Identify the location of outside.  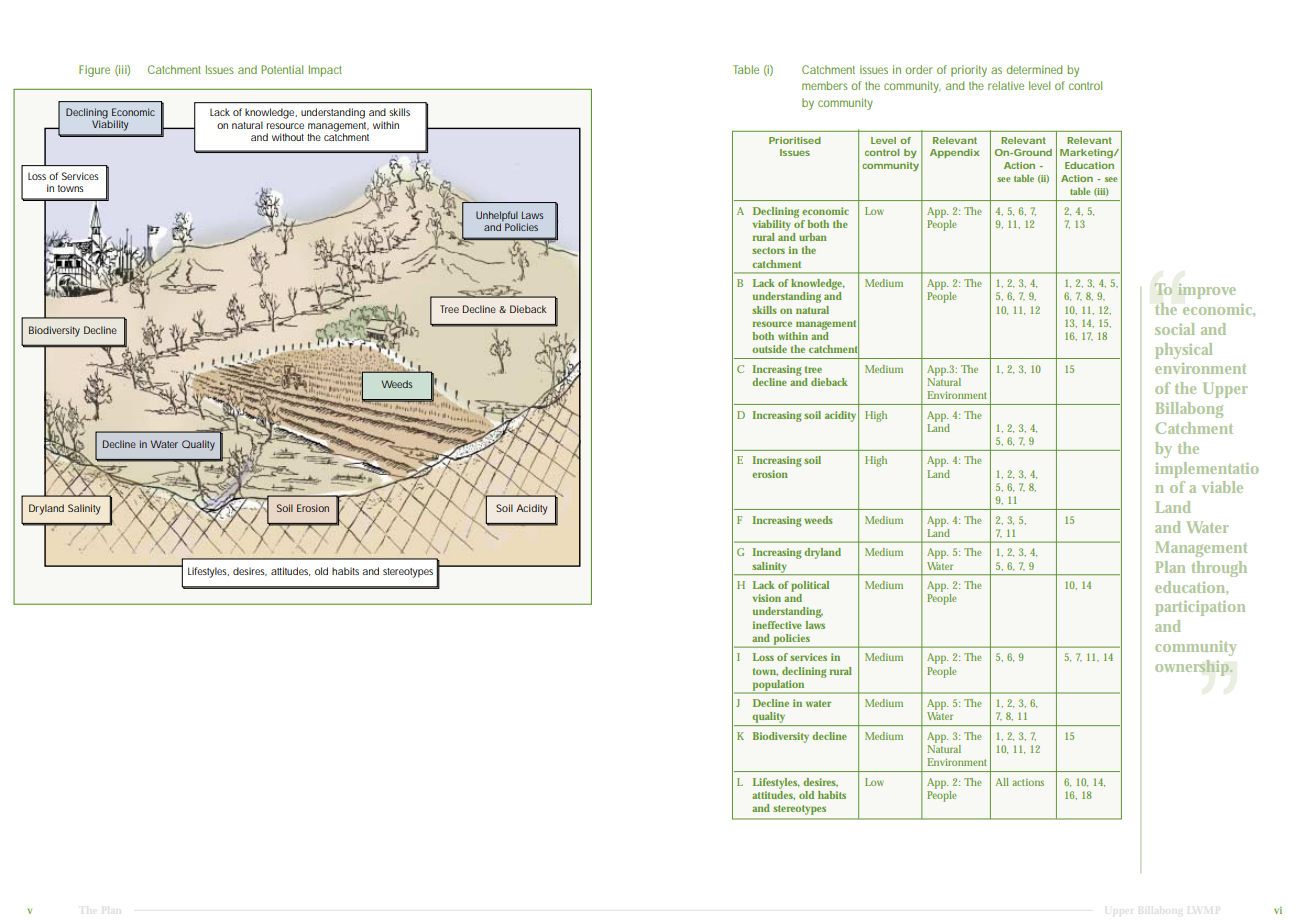
(769, 349).
